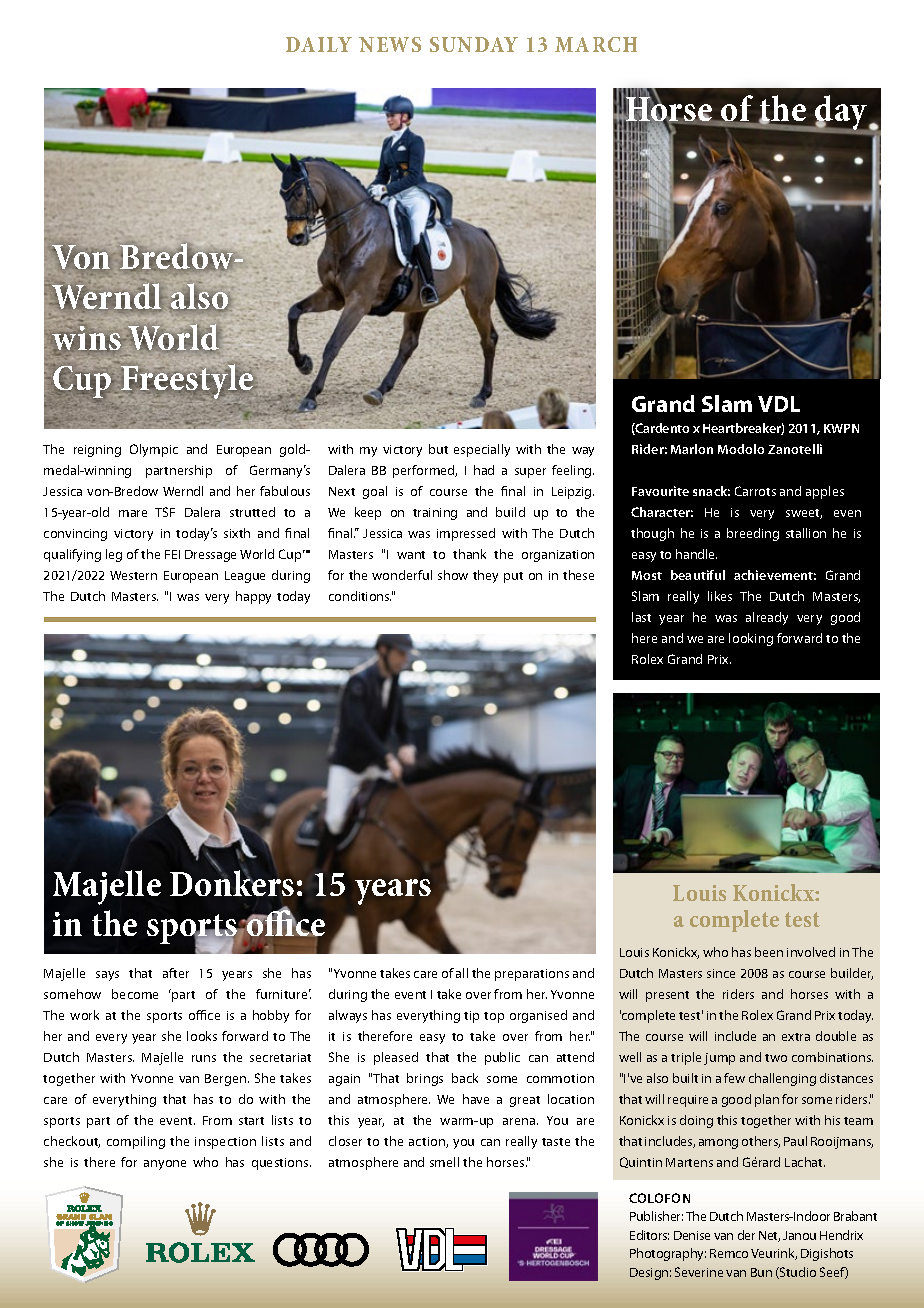 The width and height of the screenshot is (924, 1308). What do you see at coordinates (319, 44) in the screenshot?
I see `DAILY` at bounding box center [319, 44].
